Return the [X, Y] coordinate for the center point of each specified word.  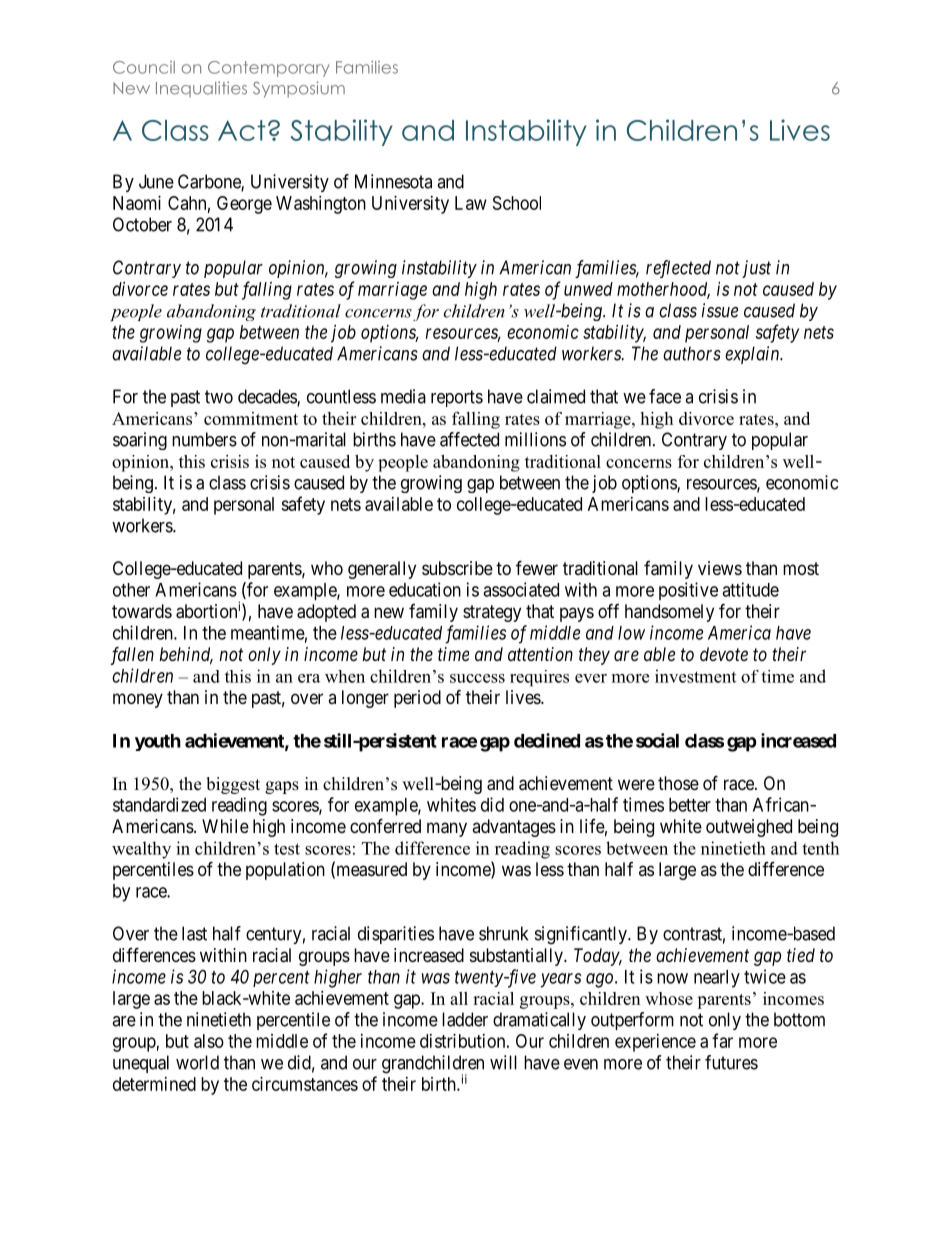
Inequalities [201, 89]
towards [142, 611]
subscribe [457, 568]
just [756, 269]
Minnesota [393, 181]
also [209, 1041]
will [503, 1062]
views [720, 568]
